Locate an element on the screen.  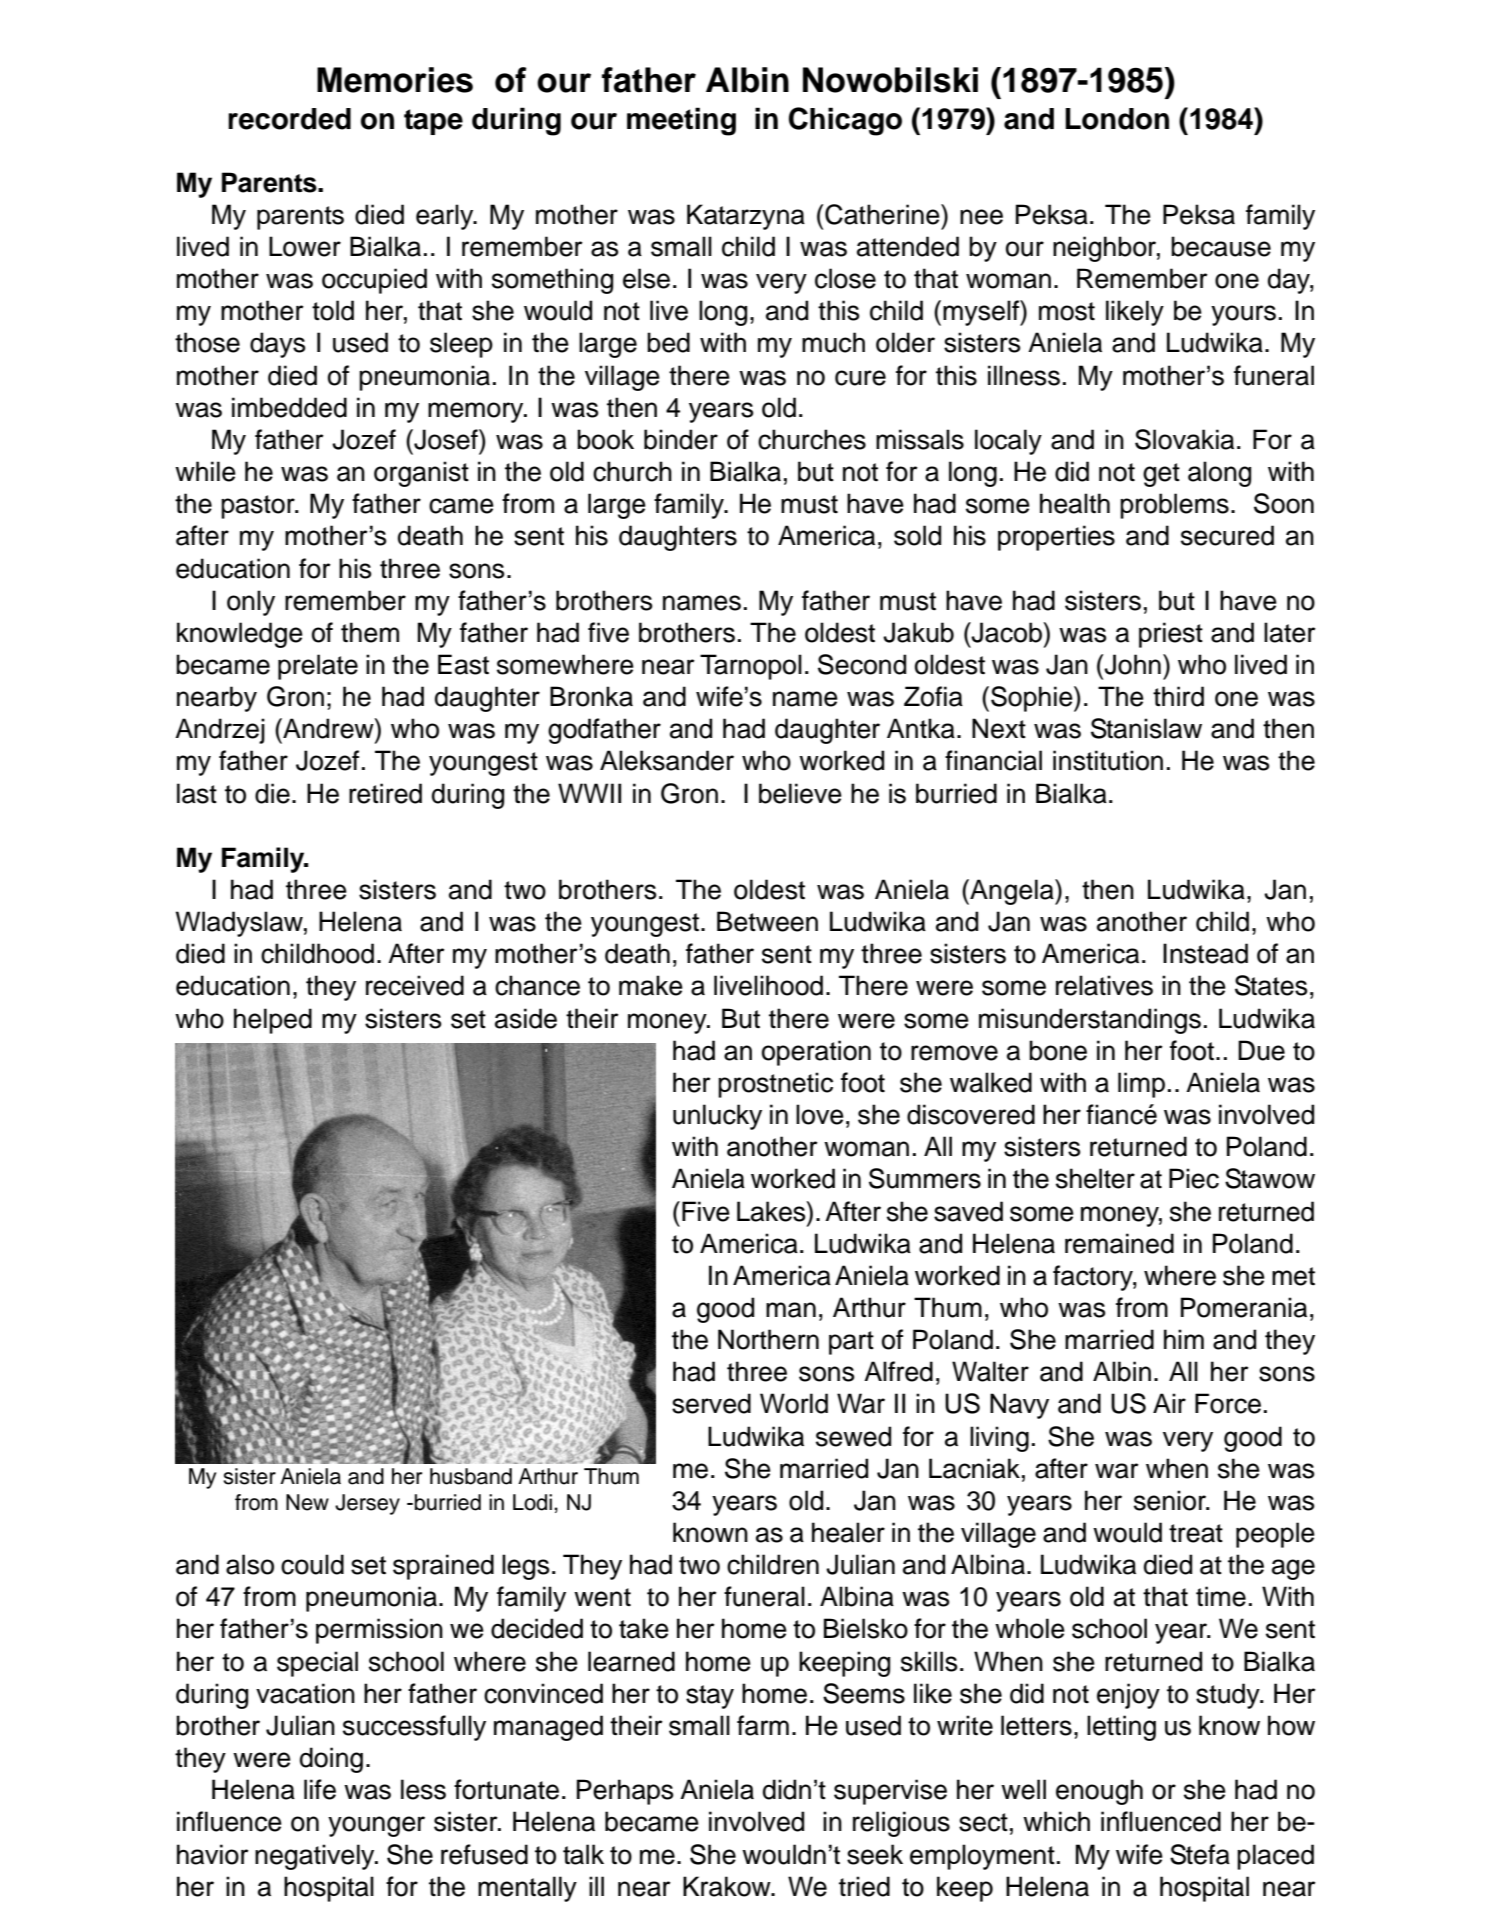
third is located at coordinates (1178, 696).
